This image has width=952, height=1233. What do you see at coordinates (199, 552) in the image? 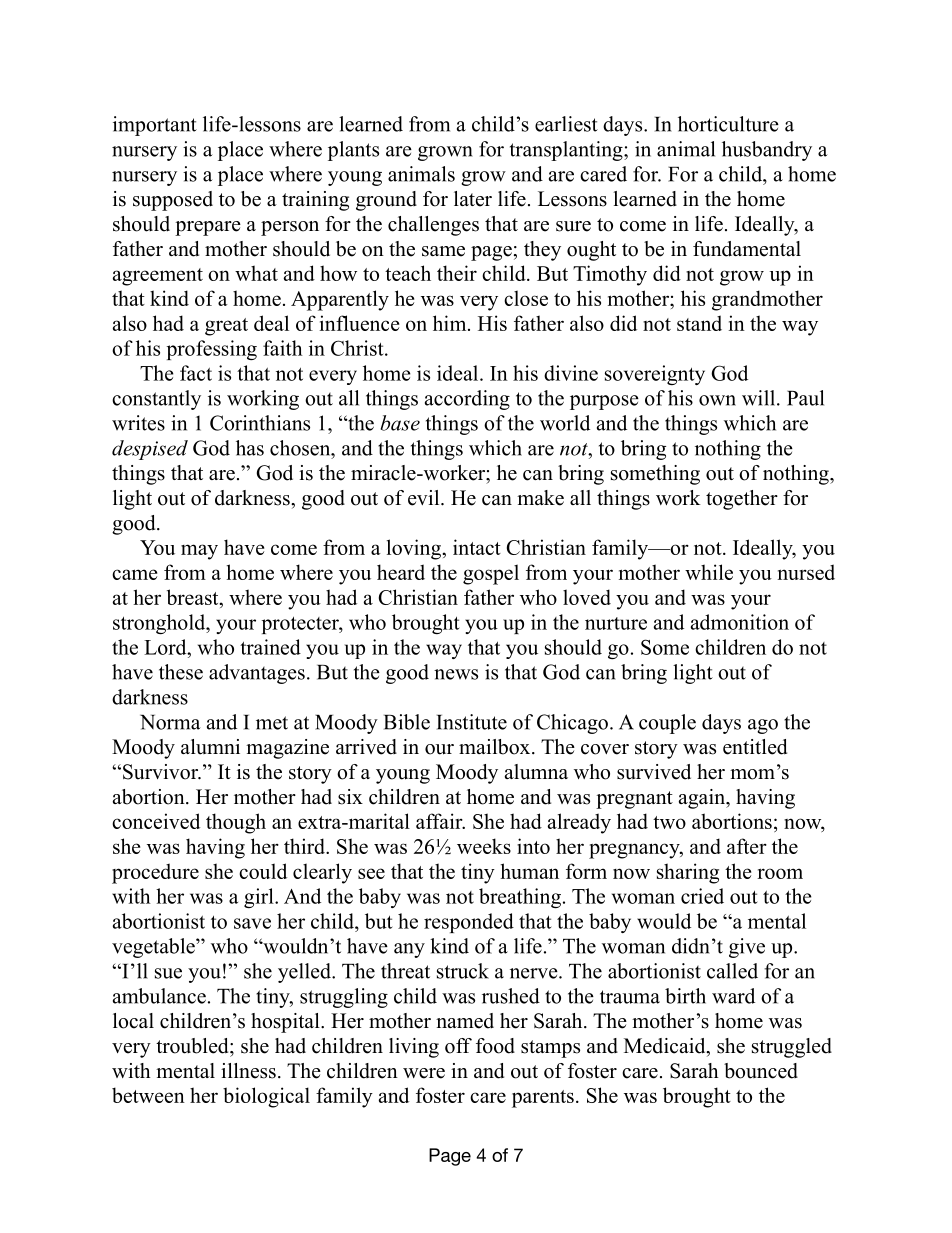
I see `may` at bounding box center [199, 552].
